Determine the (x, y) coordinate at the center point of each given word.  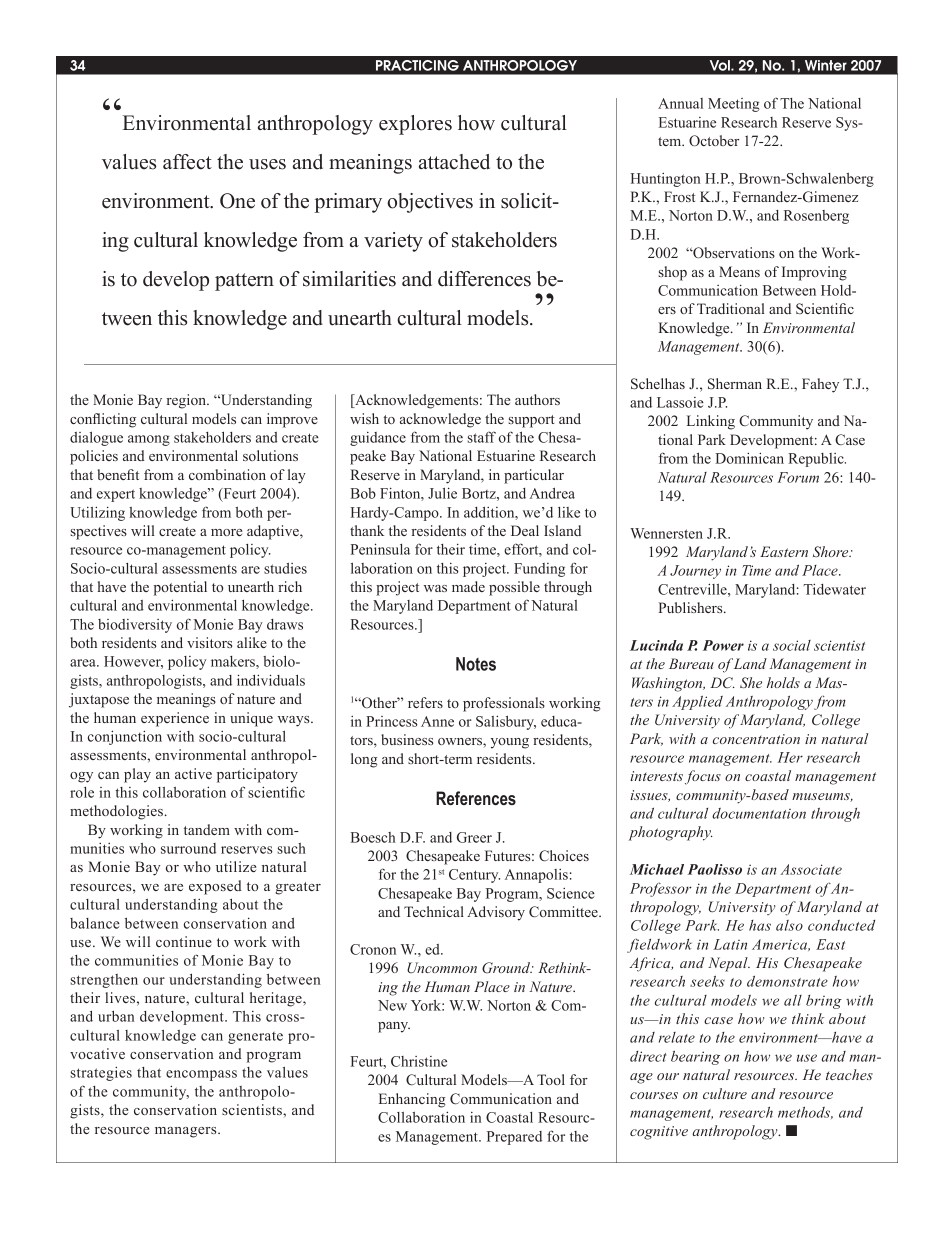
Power (723, 645)
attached (454, 162)
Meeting (733, 105)
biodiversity (135, 626)
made (468, 586)
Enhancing (412, 1100)
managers (187, 1132)
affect (187, 162)
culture (725, 1093)
